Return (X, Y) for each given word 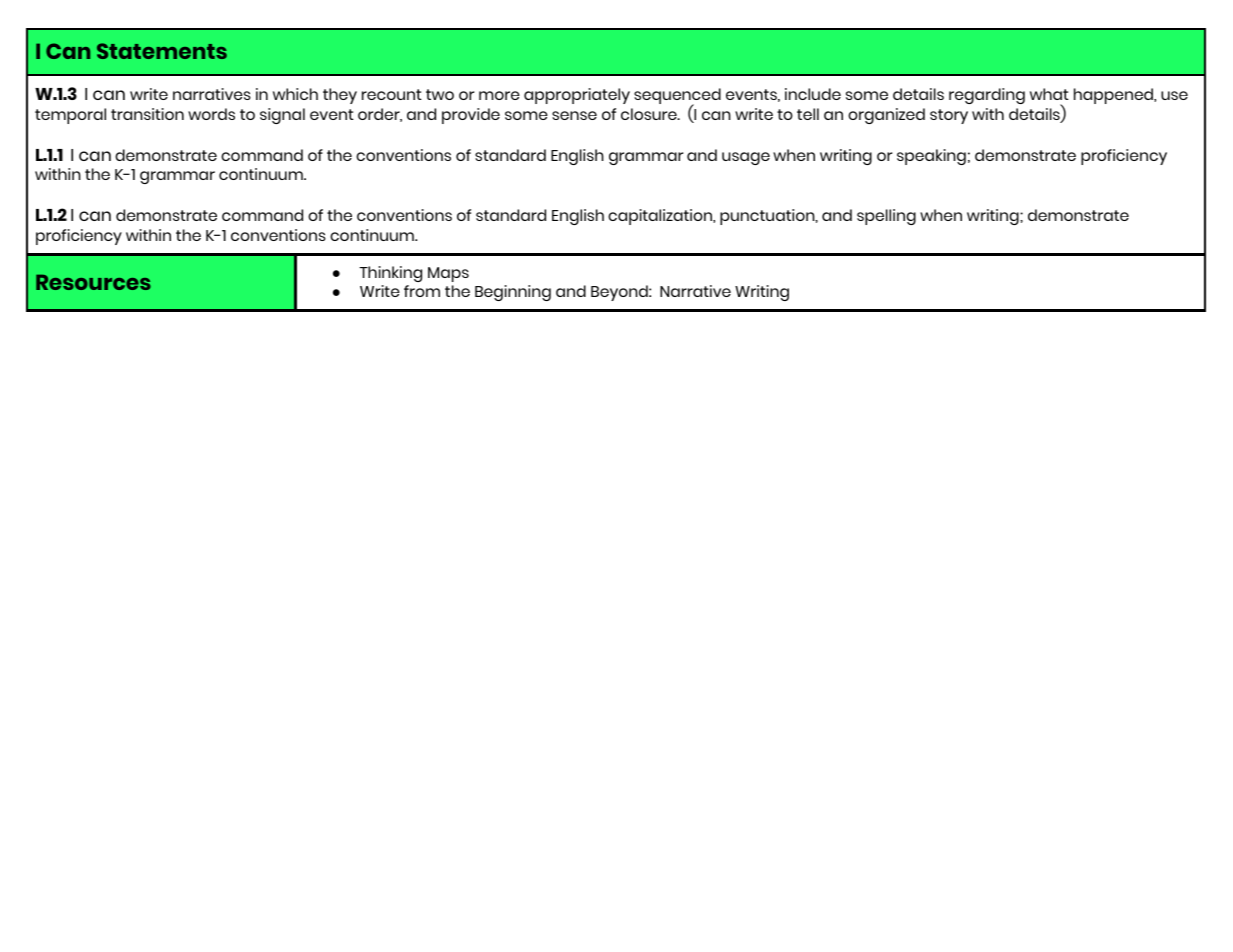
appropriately (577, 96)
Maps (448, 274)
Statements (162, 51)
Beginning (513, 293)
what (1049, 94)
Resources (93, 282)
